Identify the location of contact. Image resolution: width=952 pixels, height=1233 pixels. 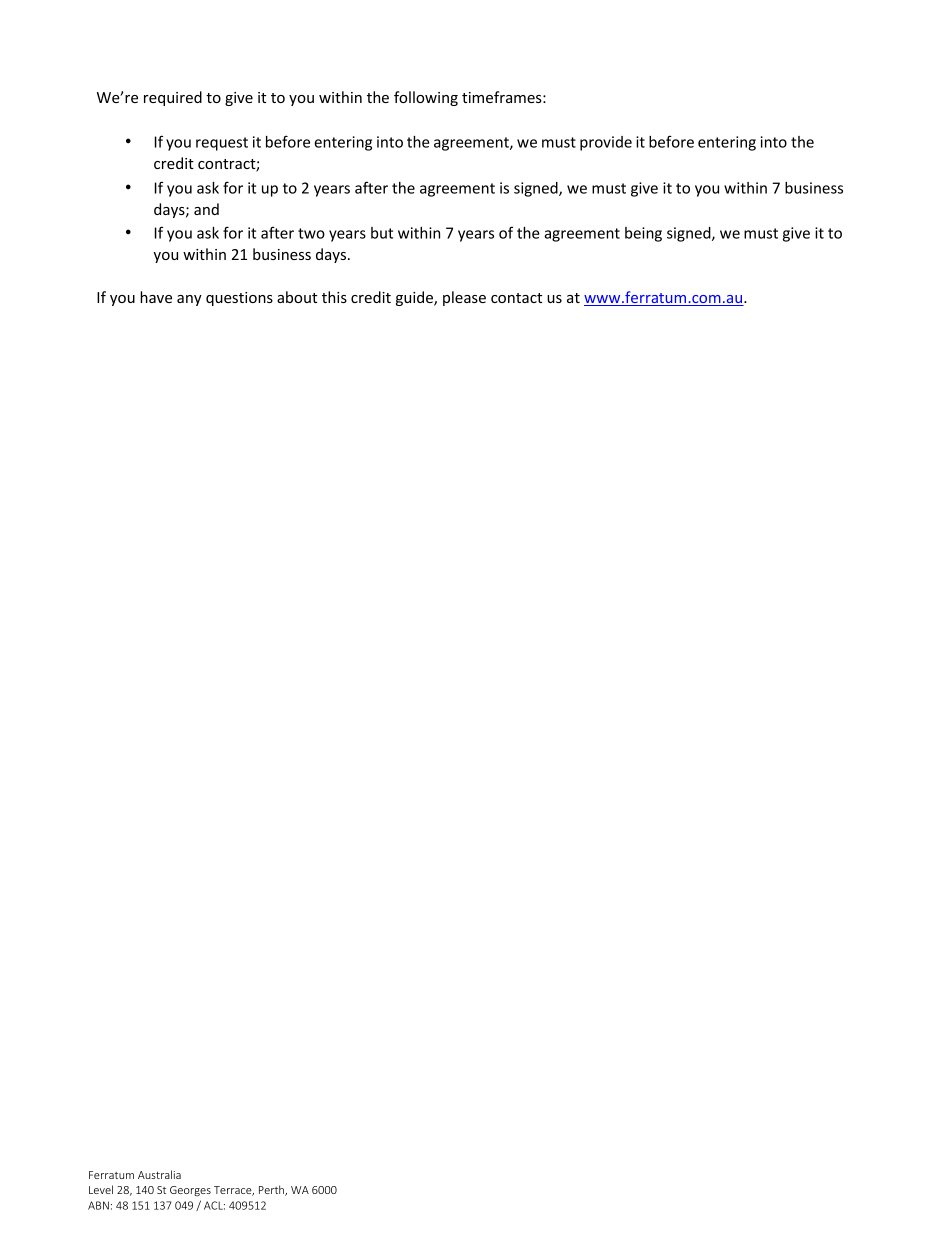
(516, 298).
